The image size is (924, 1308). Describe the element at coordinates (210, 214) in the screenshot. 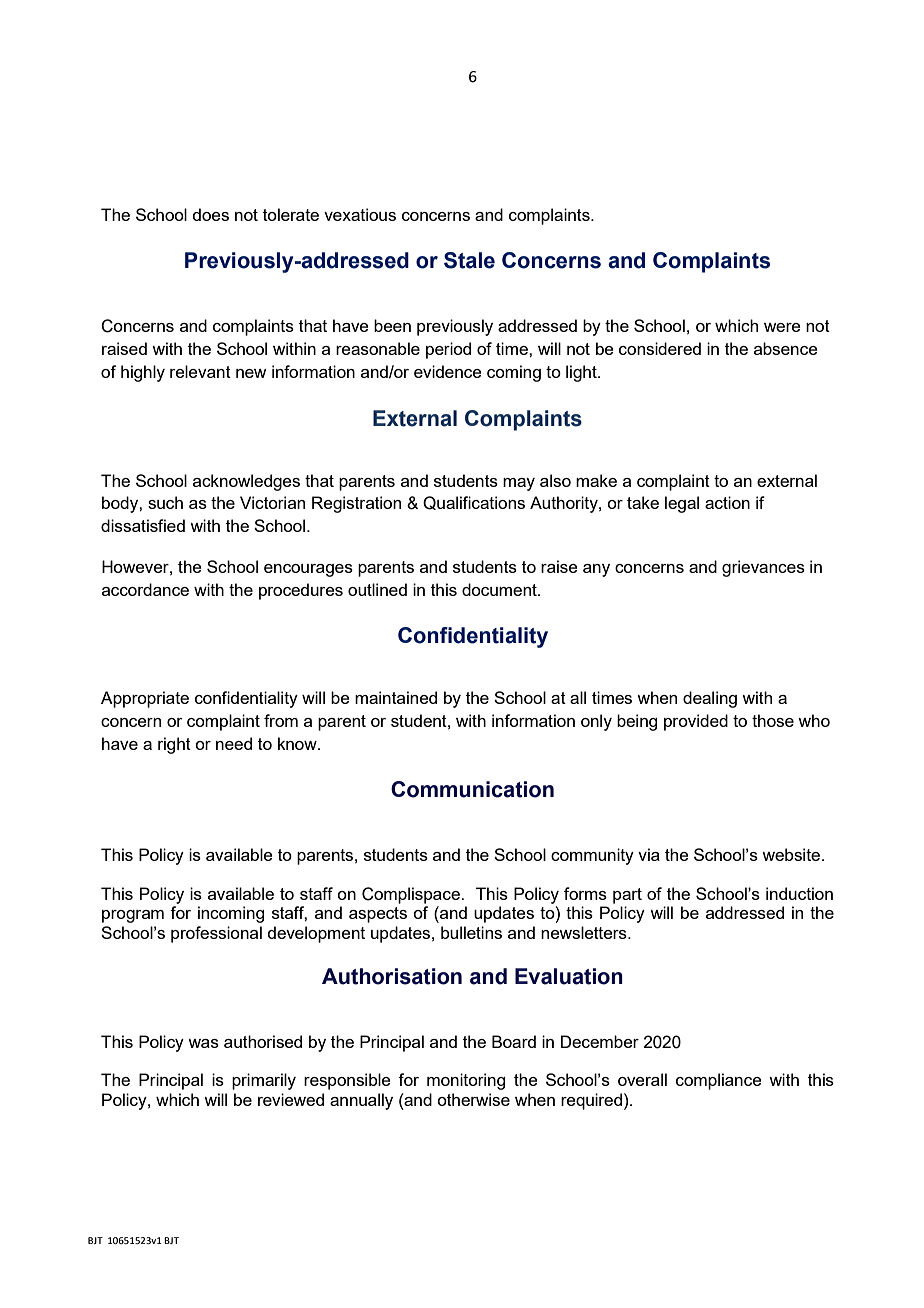

I see `does` at that location.
